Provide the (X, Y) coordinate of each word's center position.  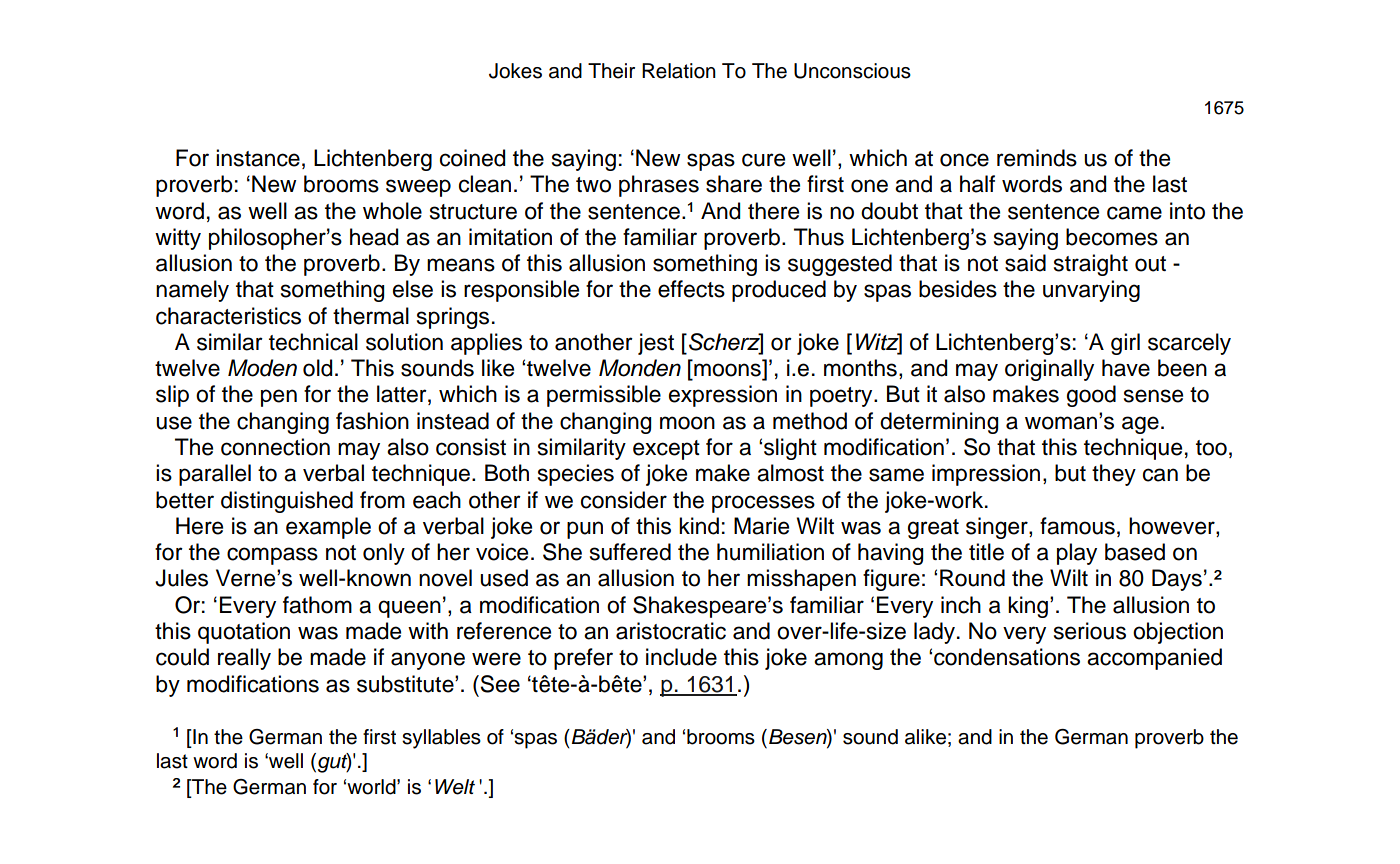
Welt (455, 787)
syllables (441, 739)
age (1140, 425)
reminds (1037, 158)
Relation (679, 71)
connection (275, 447)
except (666, 450)
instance (258, 158)
